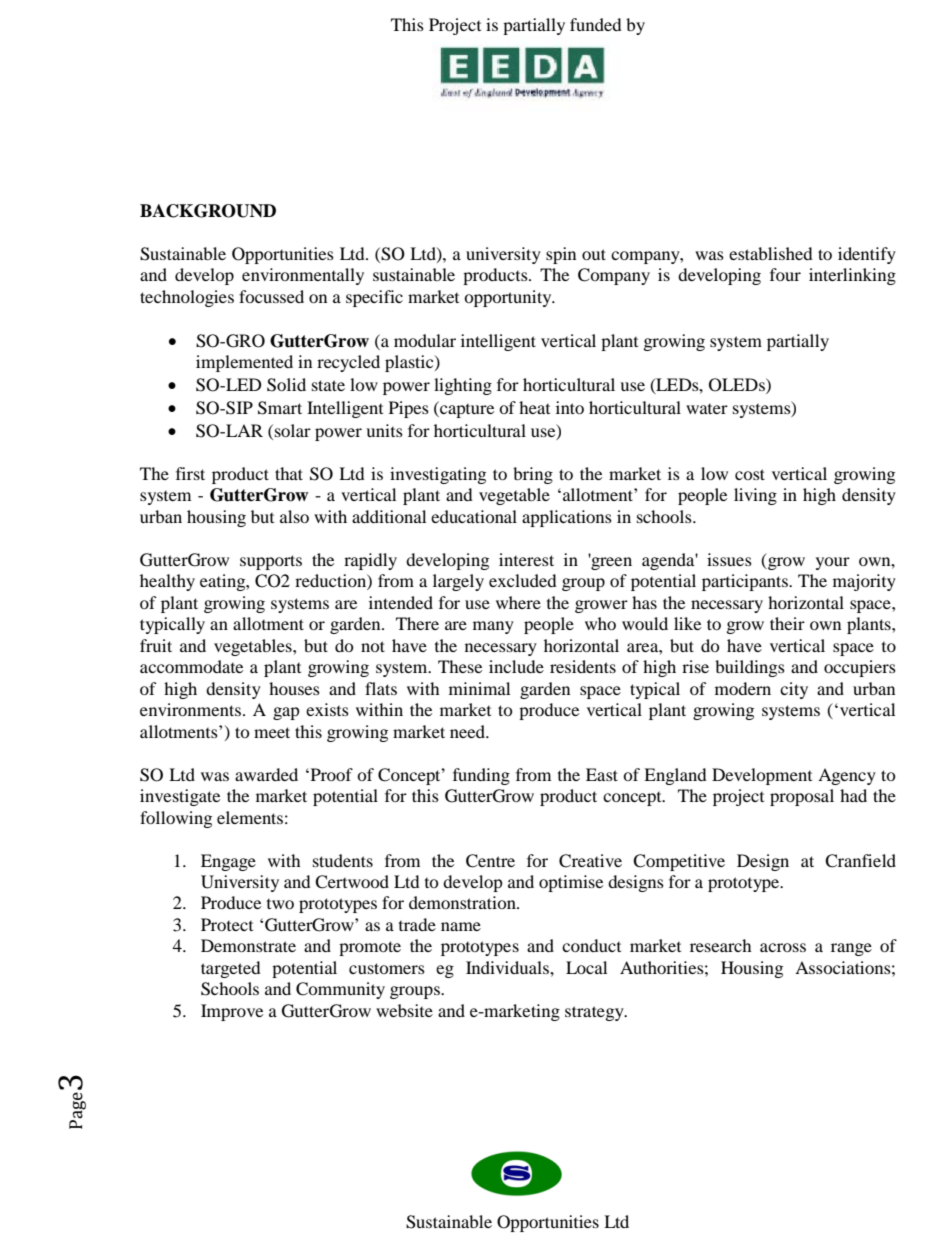  Describe the element at coordinates (596, 24) in the page. I see `funded` at that location.
